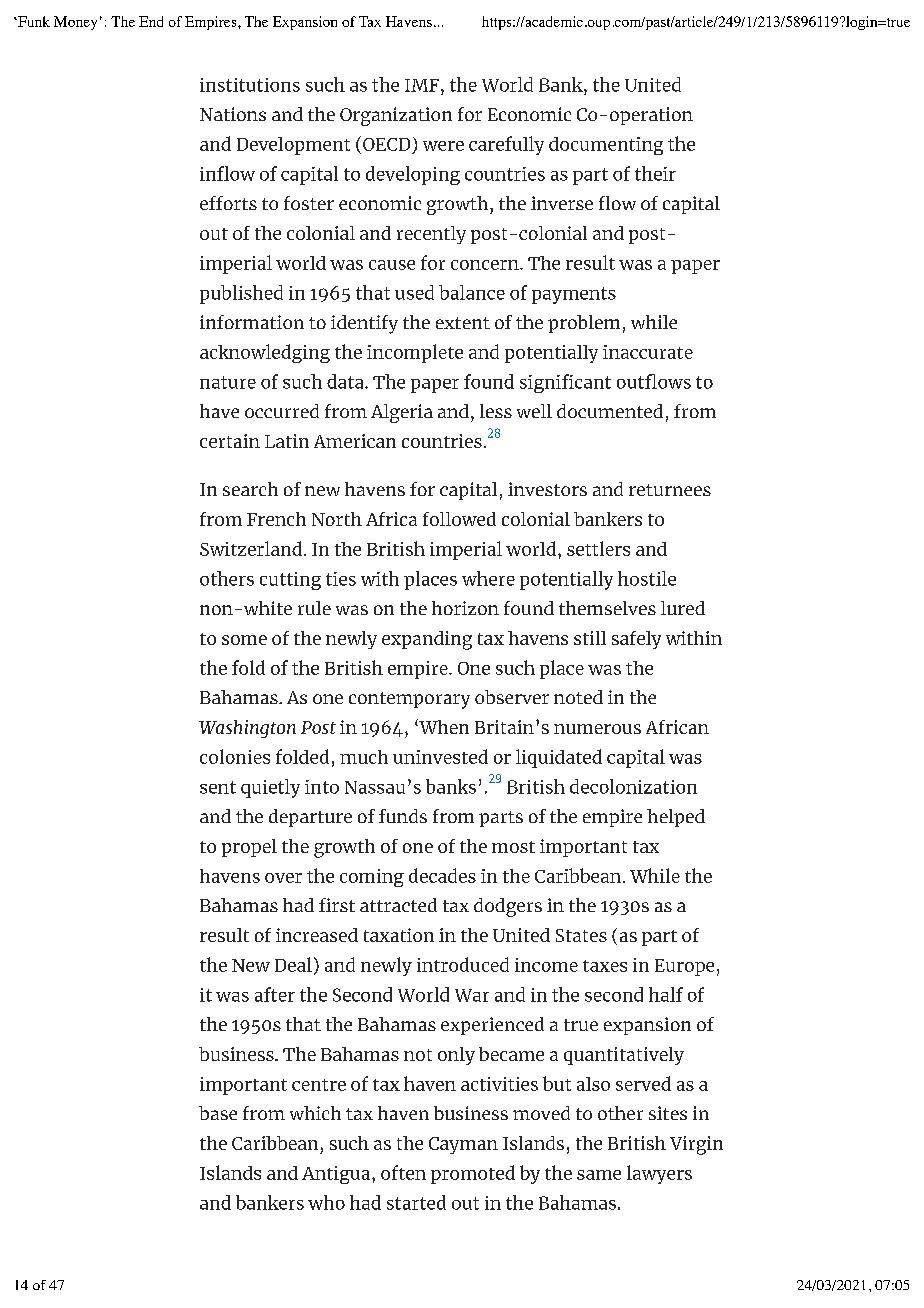 Image resolution: width=924 pixels, height=1308 pixels. What do you see at coordinates (606, 146) in the screenshot?
I see `documenting` at bounding box center [606, 146].
